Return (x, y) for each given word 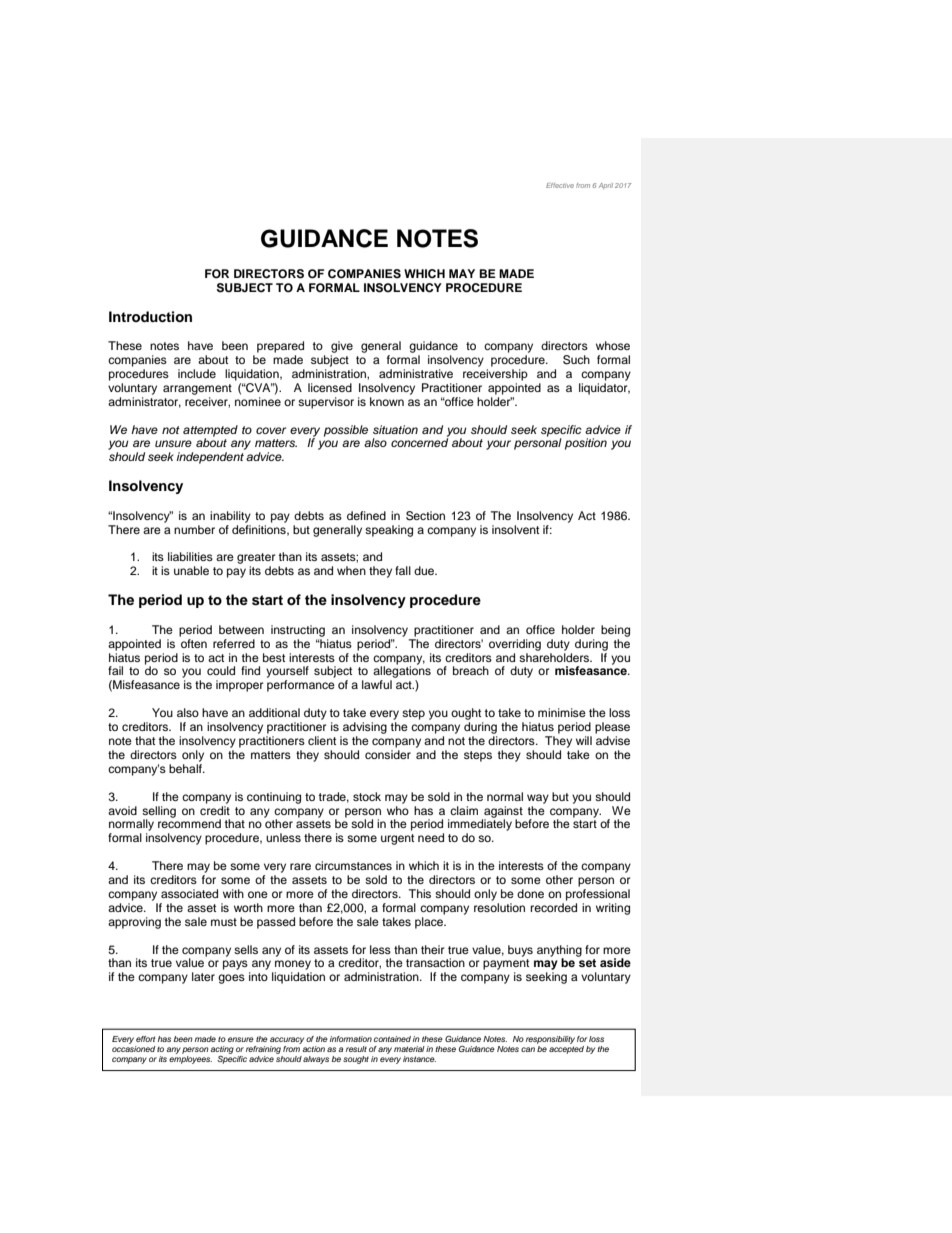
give (342, 347)
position (586, 444)
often (193, 642)
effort (145, 1039)
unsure (173, 443)
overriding (515, 645)
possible (346, 431)
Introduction (150, 317)
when (351, 570)
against (502, 813)
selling (159, 813)
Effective (560, 185)
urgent (397, 839)
